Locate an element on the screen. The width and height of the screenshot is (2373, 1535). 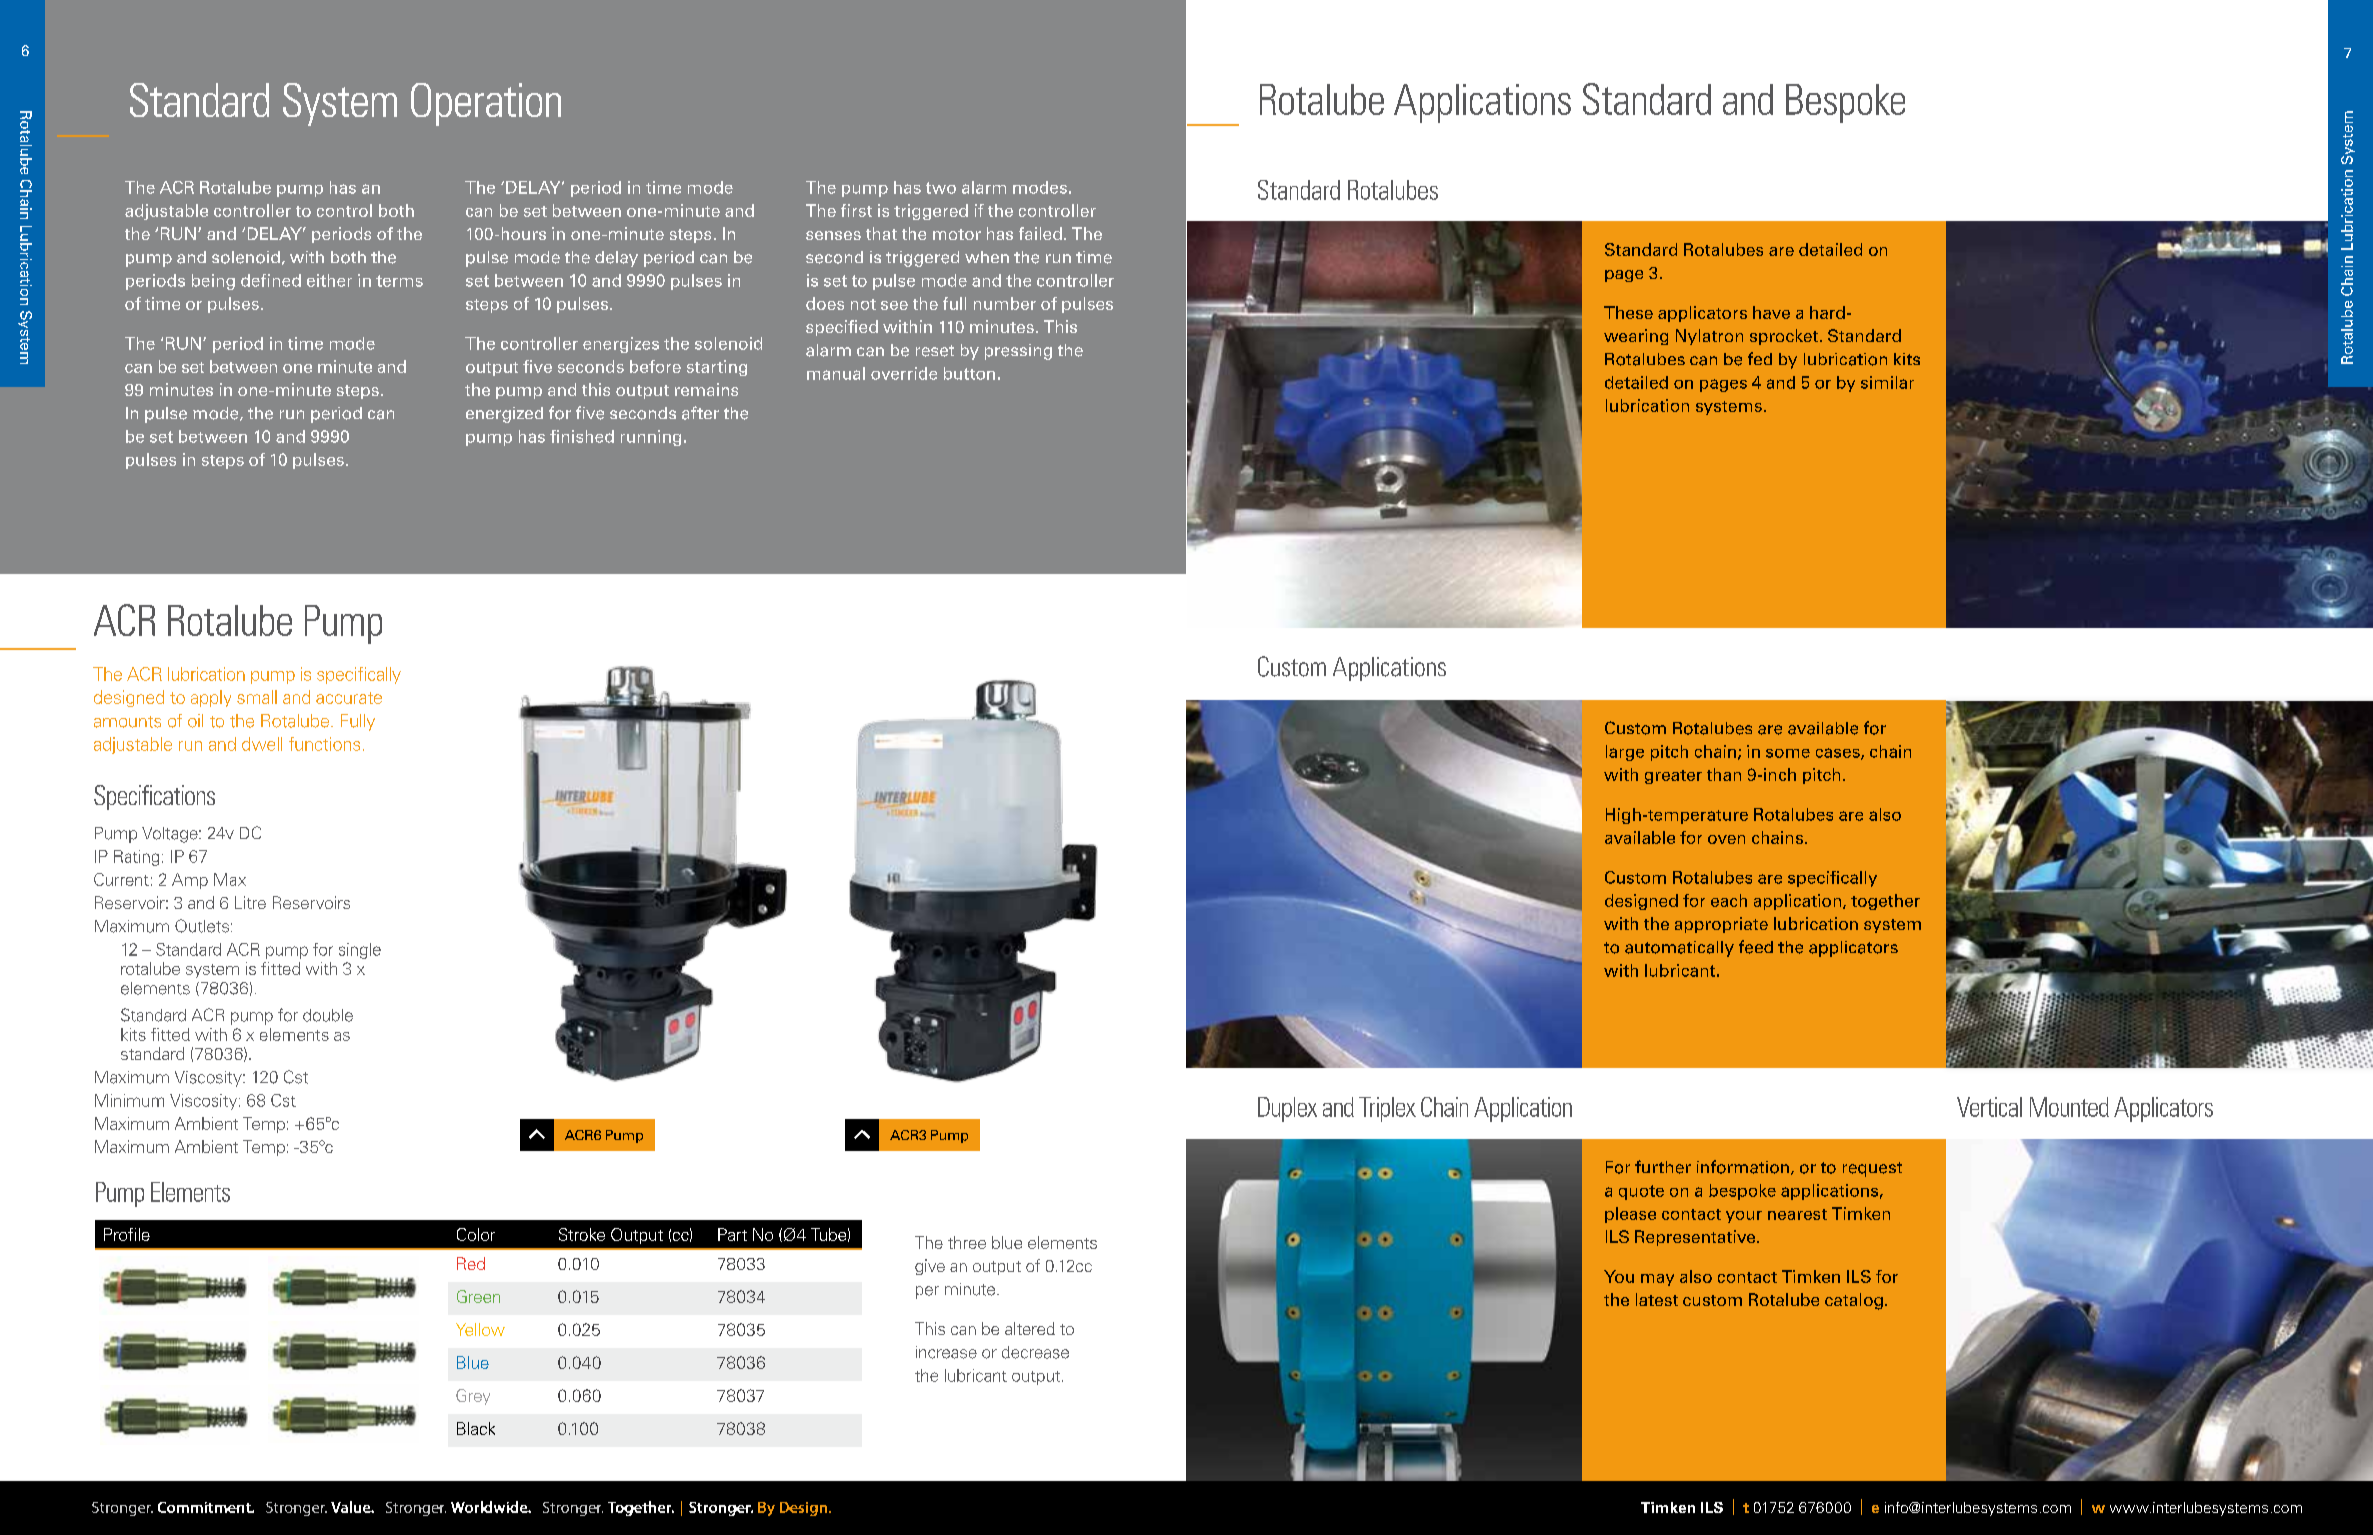
Grey is located at coordinates (473, 1397).
